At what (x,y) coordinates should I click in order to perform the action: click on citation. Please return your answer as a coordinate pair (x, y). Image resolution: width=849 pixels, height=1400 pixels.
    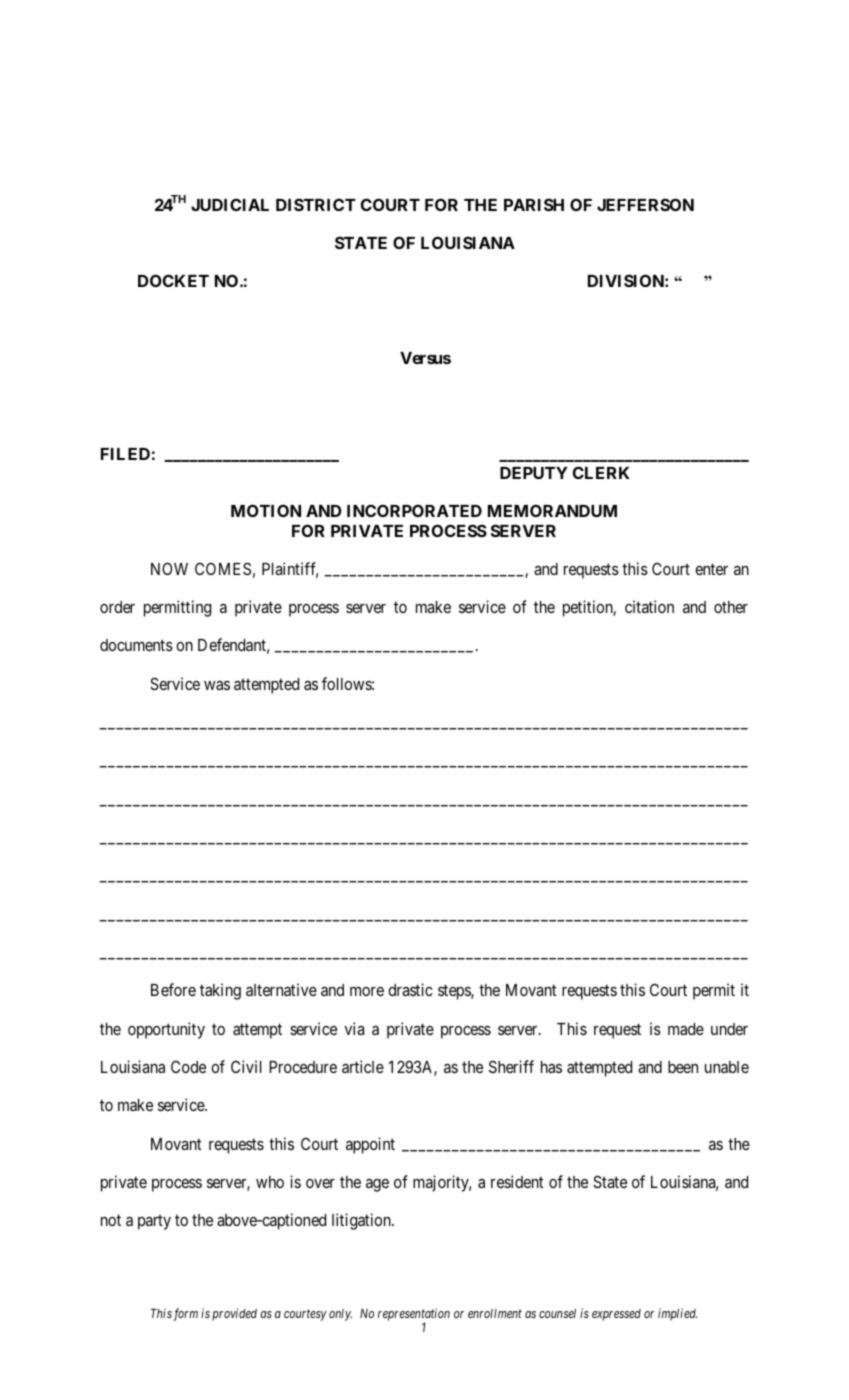
    Looking at the image, I should click on (649, 606).
